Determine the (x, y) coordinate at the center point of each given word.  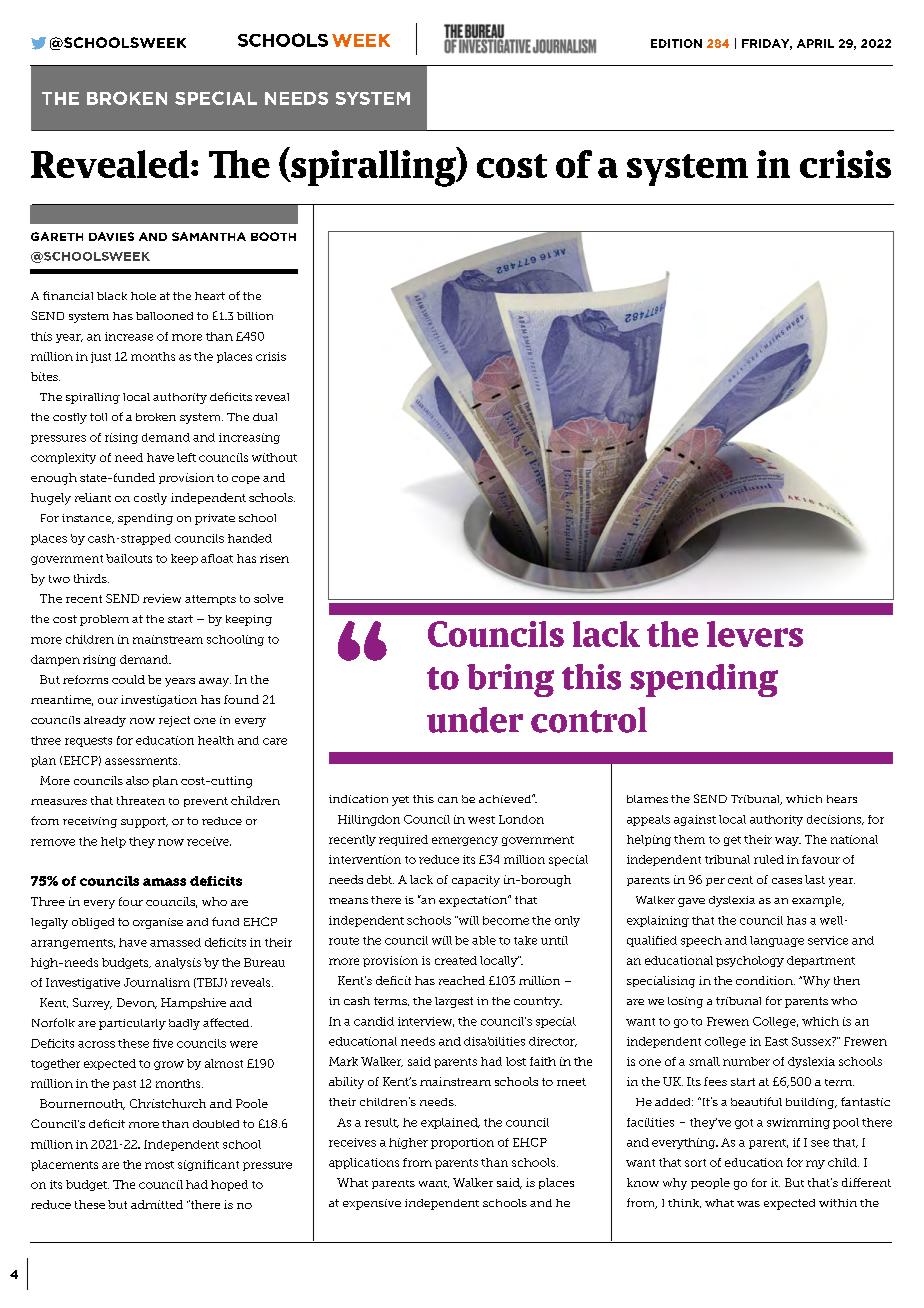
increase (129, 336)
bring (510, 680)
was (748, 1204)
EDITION (676, 43)
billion (255, 316)
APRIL (815, 43)
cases (787, 881)
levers (755, 634)
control (589, 720)
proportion (462, 1143)
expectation (474, 901)
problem (104, 620)
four (131, 901)
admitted (157, 1204)
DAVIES (111, 236)
